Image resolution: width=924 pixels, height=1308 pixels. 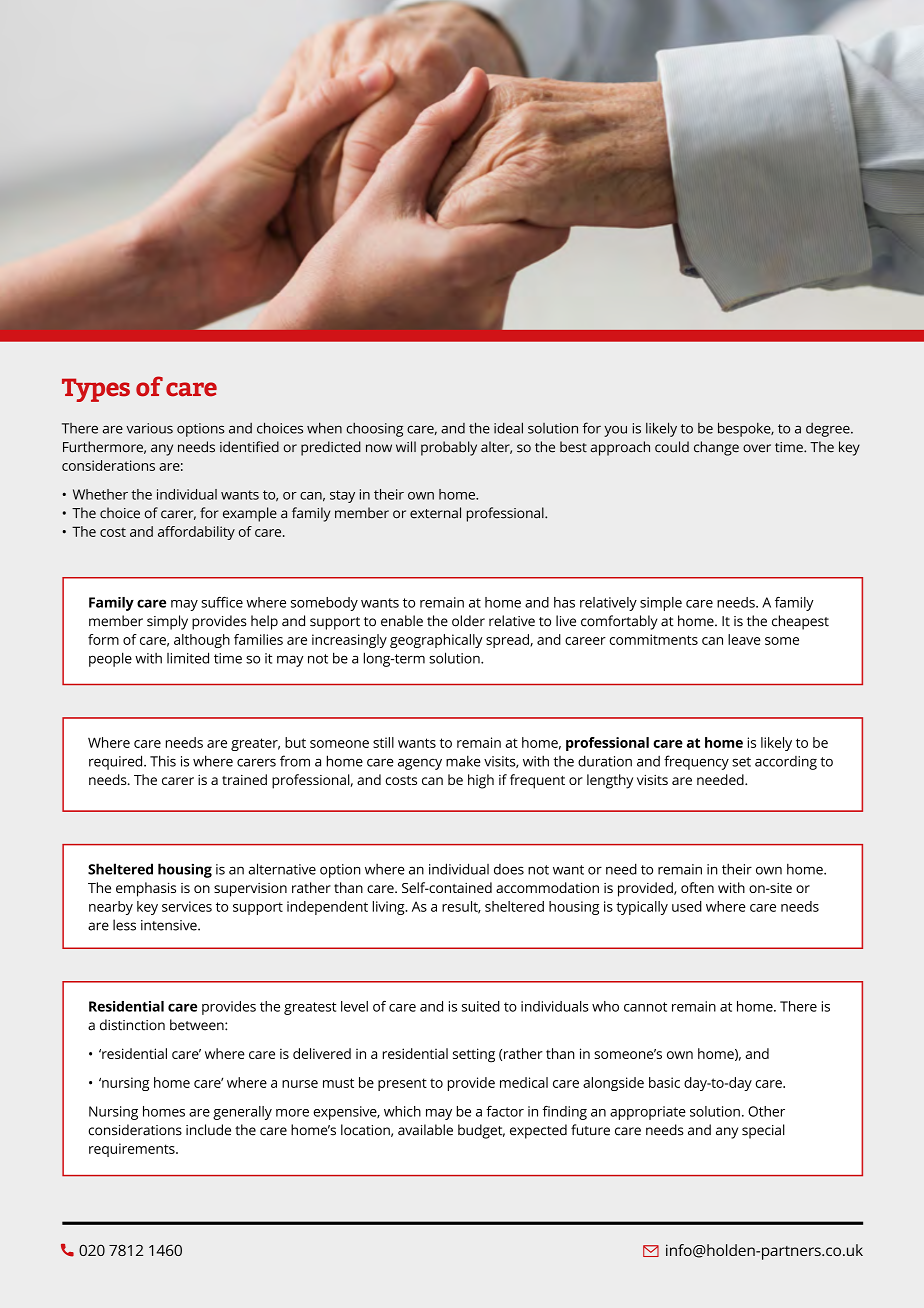 What do you see at coordinates (163, 761) in the screenshot?
I see `This` at bounding box center [163, 761].
